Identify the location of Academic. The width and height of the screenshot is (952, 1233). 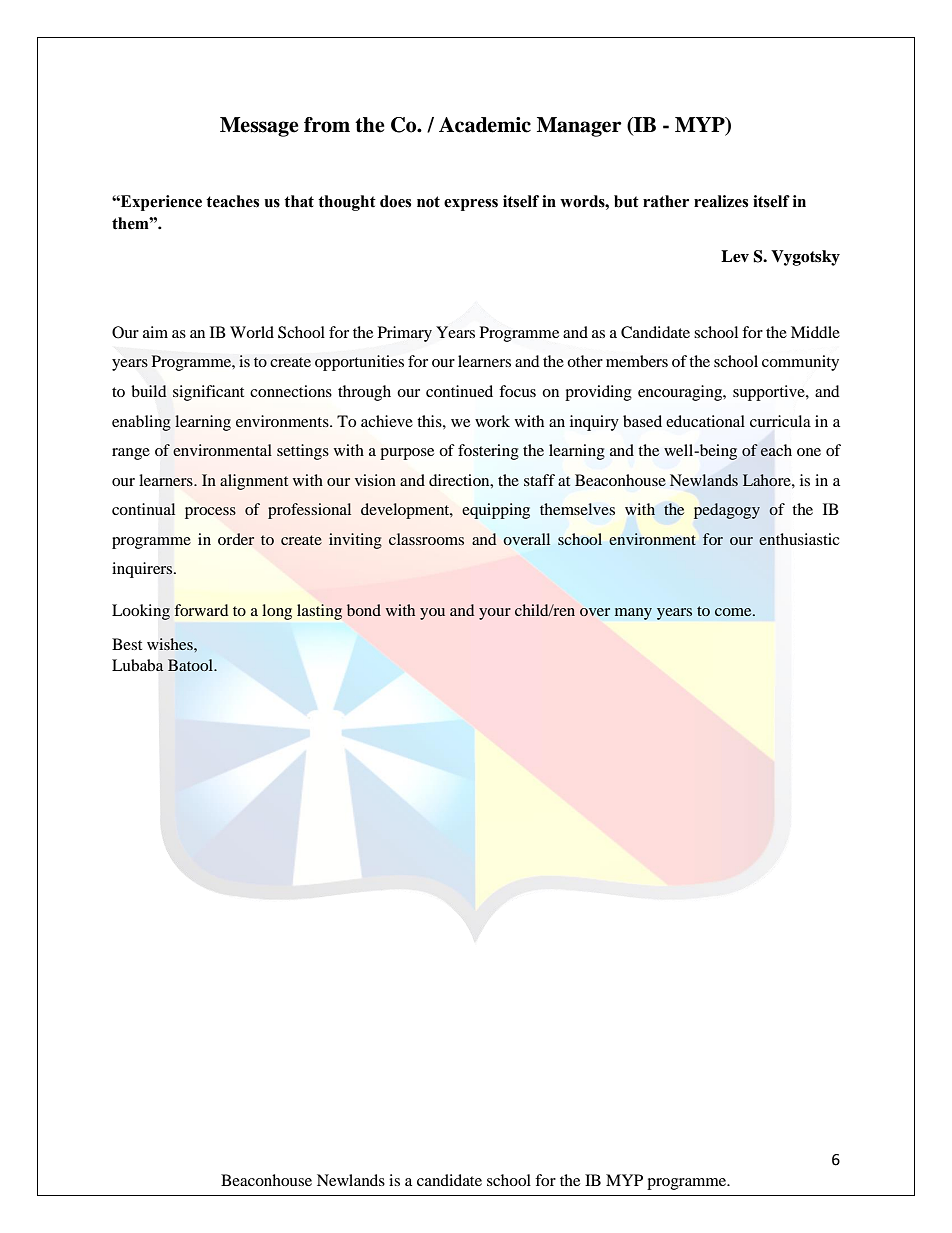
(485, 125).
